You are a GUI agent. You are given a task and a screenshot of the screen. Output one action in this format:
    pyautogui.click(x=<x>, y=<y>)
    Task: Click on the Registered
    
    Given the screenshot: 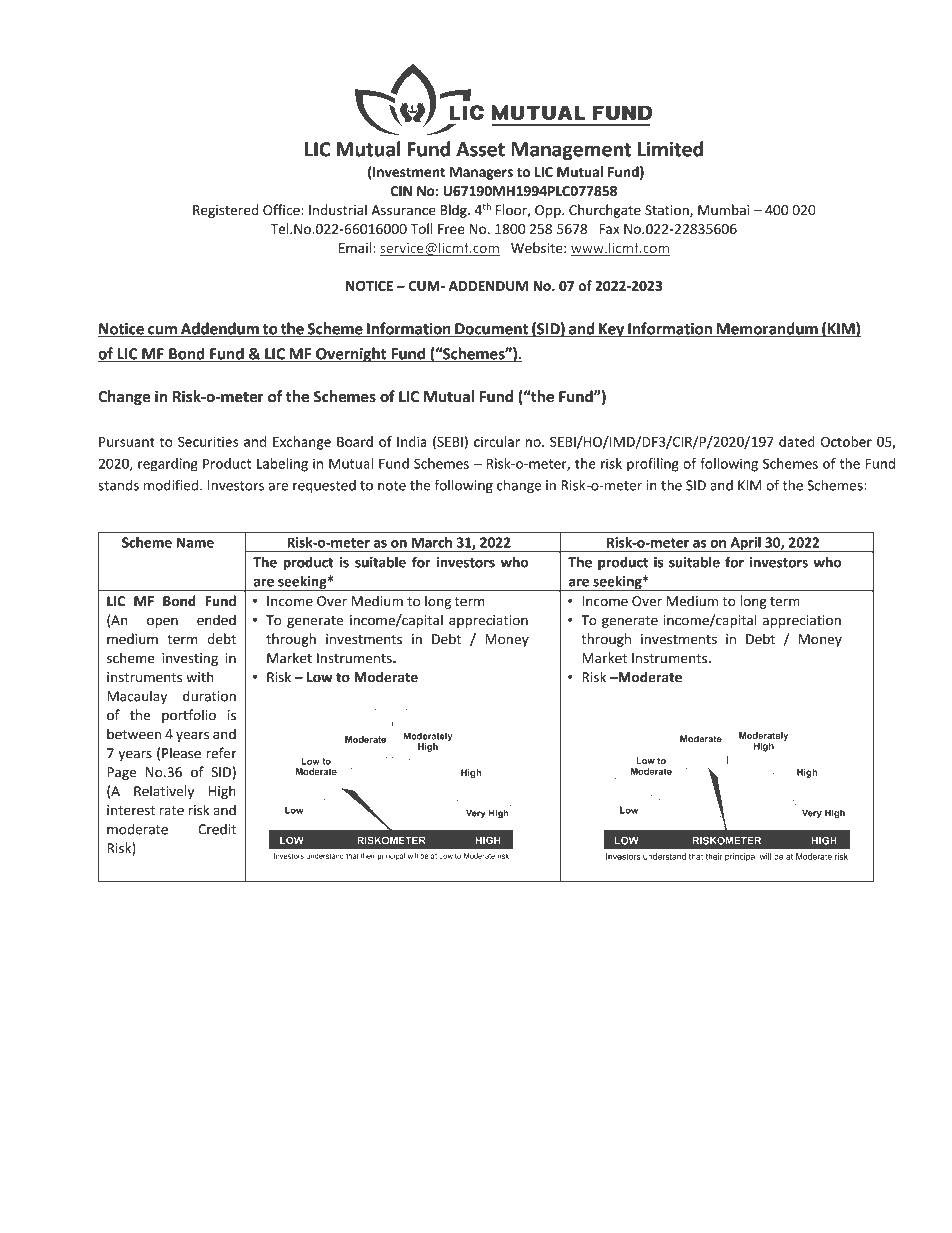 What is the action you would take?
    pyautogui.click(x=225, y=211)
